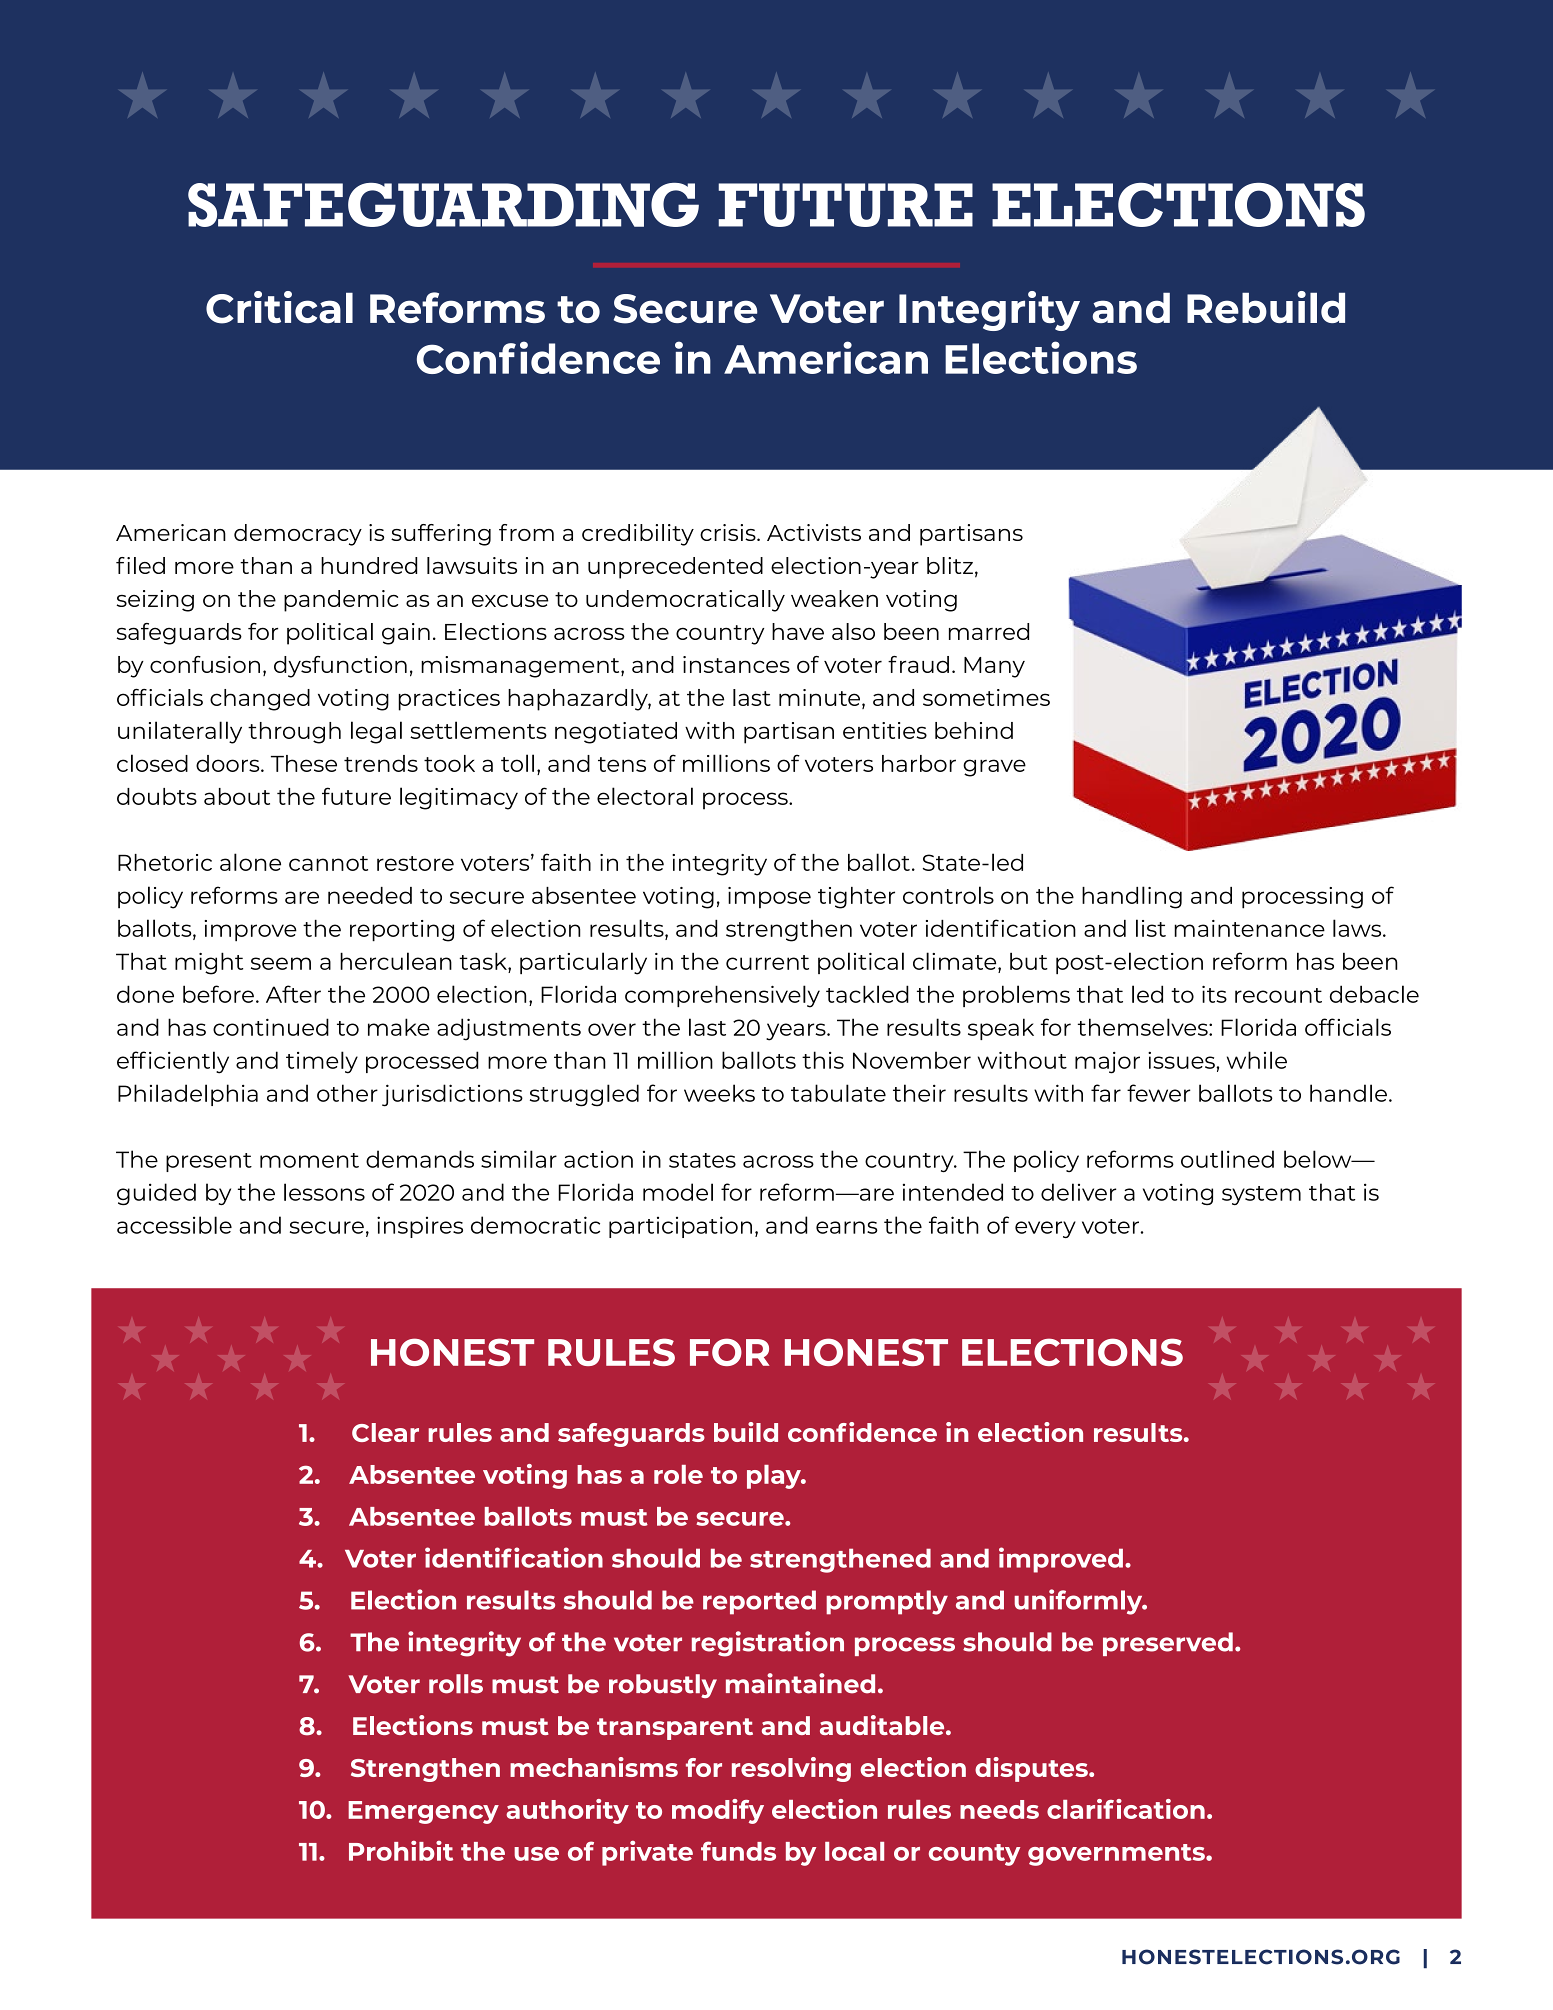  Describe the element at coordinates (401, 1850) in the screenshot. I see `Prohibit` at that location.
